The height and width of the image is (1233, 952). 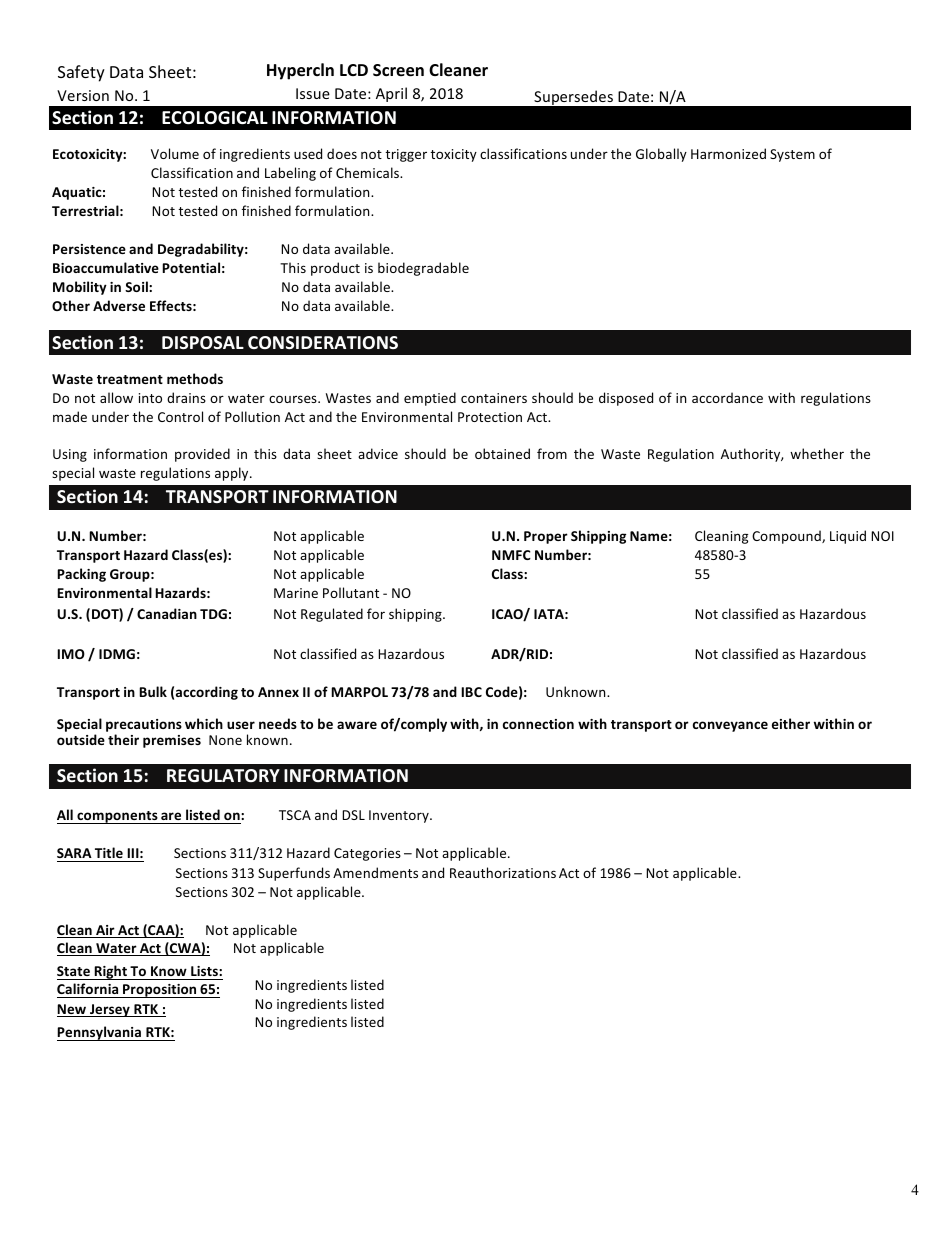 I want to click on ECOLOGICAL, so click(x=215, y=118).
